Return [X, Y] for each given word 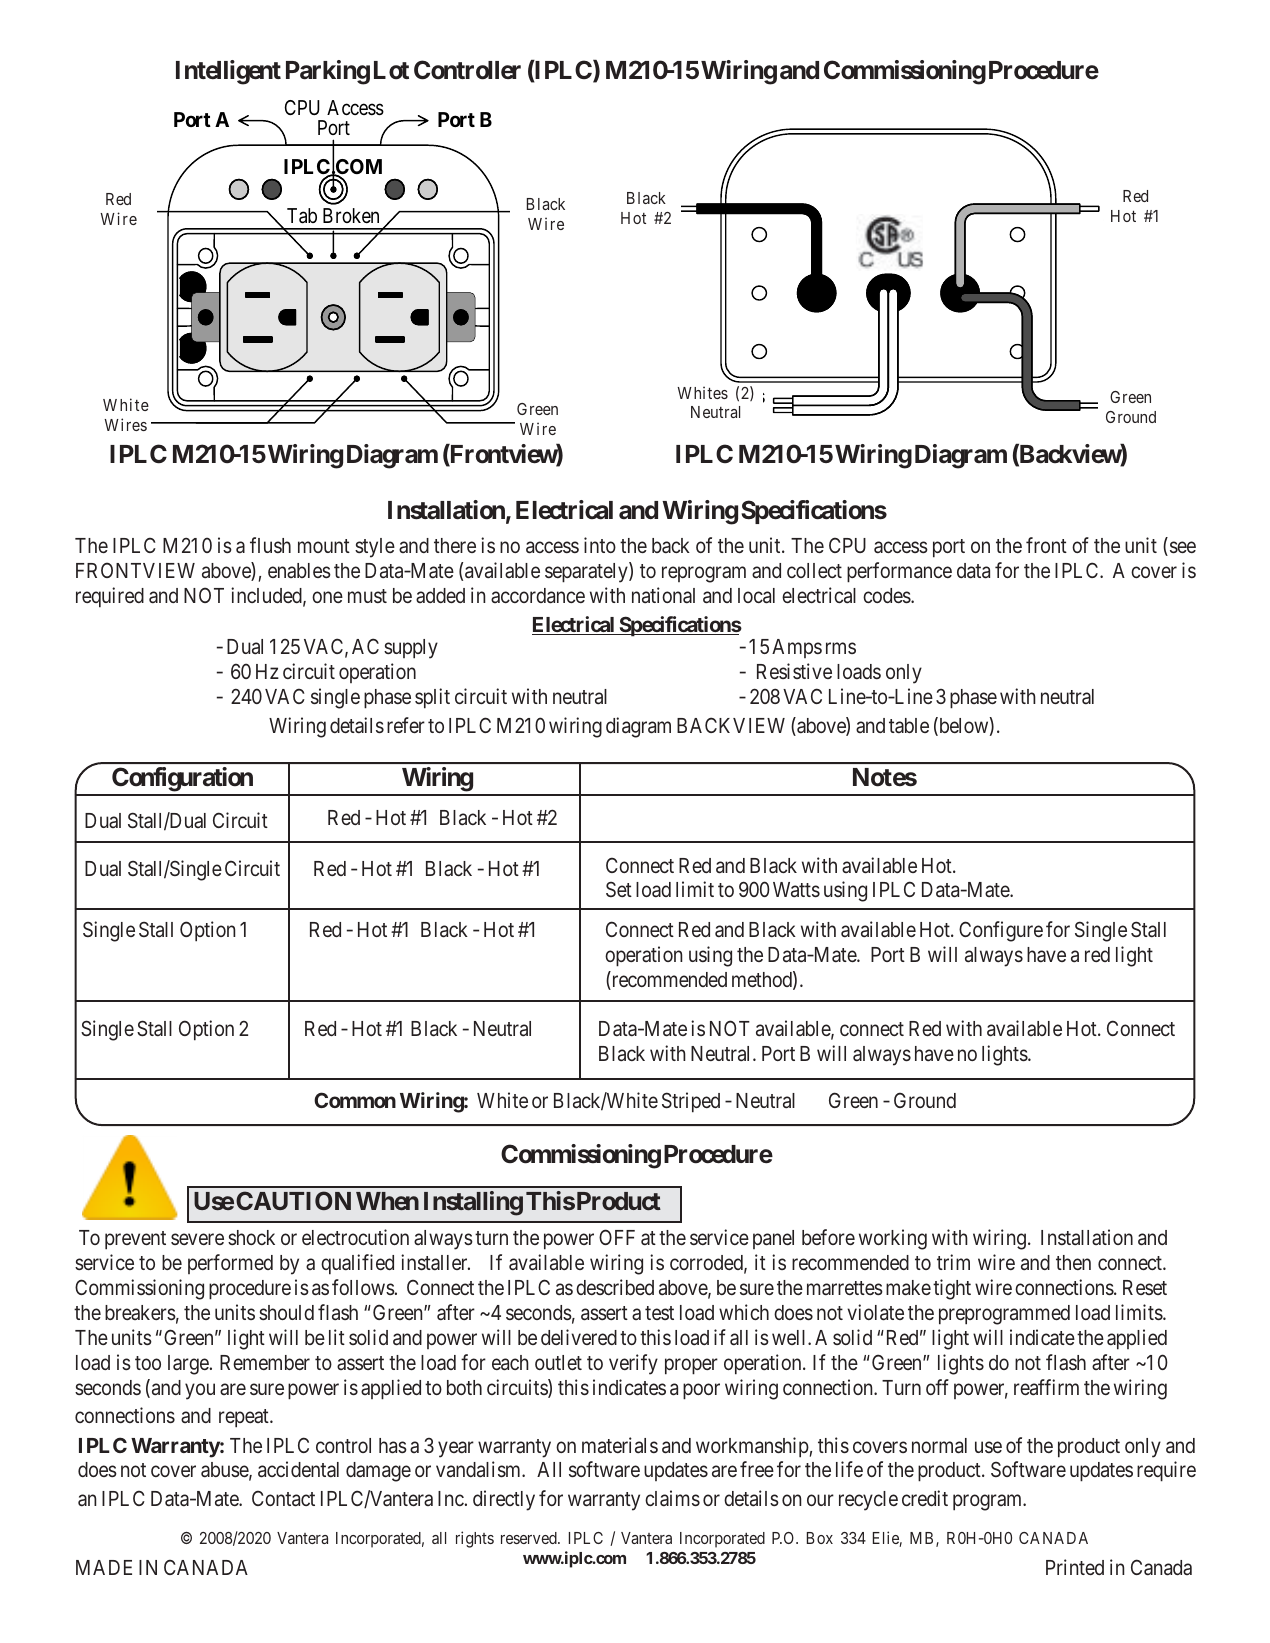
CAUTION [293, 1200]
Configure [1001, 931]
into [600, 545]
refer [406, 725]
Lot [391, 70]
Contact [283, 1498]
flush [270, 545]
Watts [796, 890]
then [1073, 1262]
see [1181, 548]
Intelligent [228, 72]
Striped [691, 1102]
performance [899, 572]
